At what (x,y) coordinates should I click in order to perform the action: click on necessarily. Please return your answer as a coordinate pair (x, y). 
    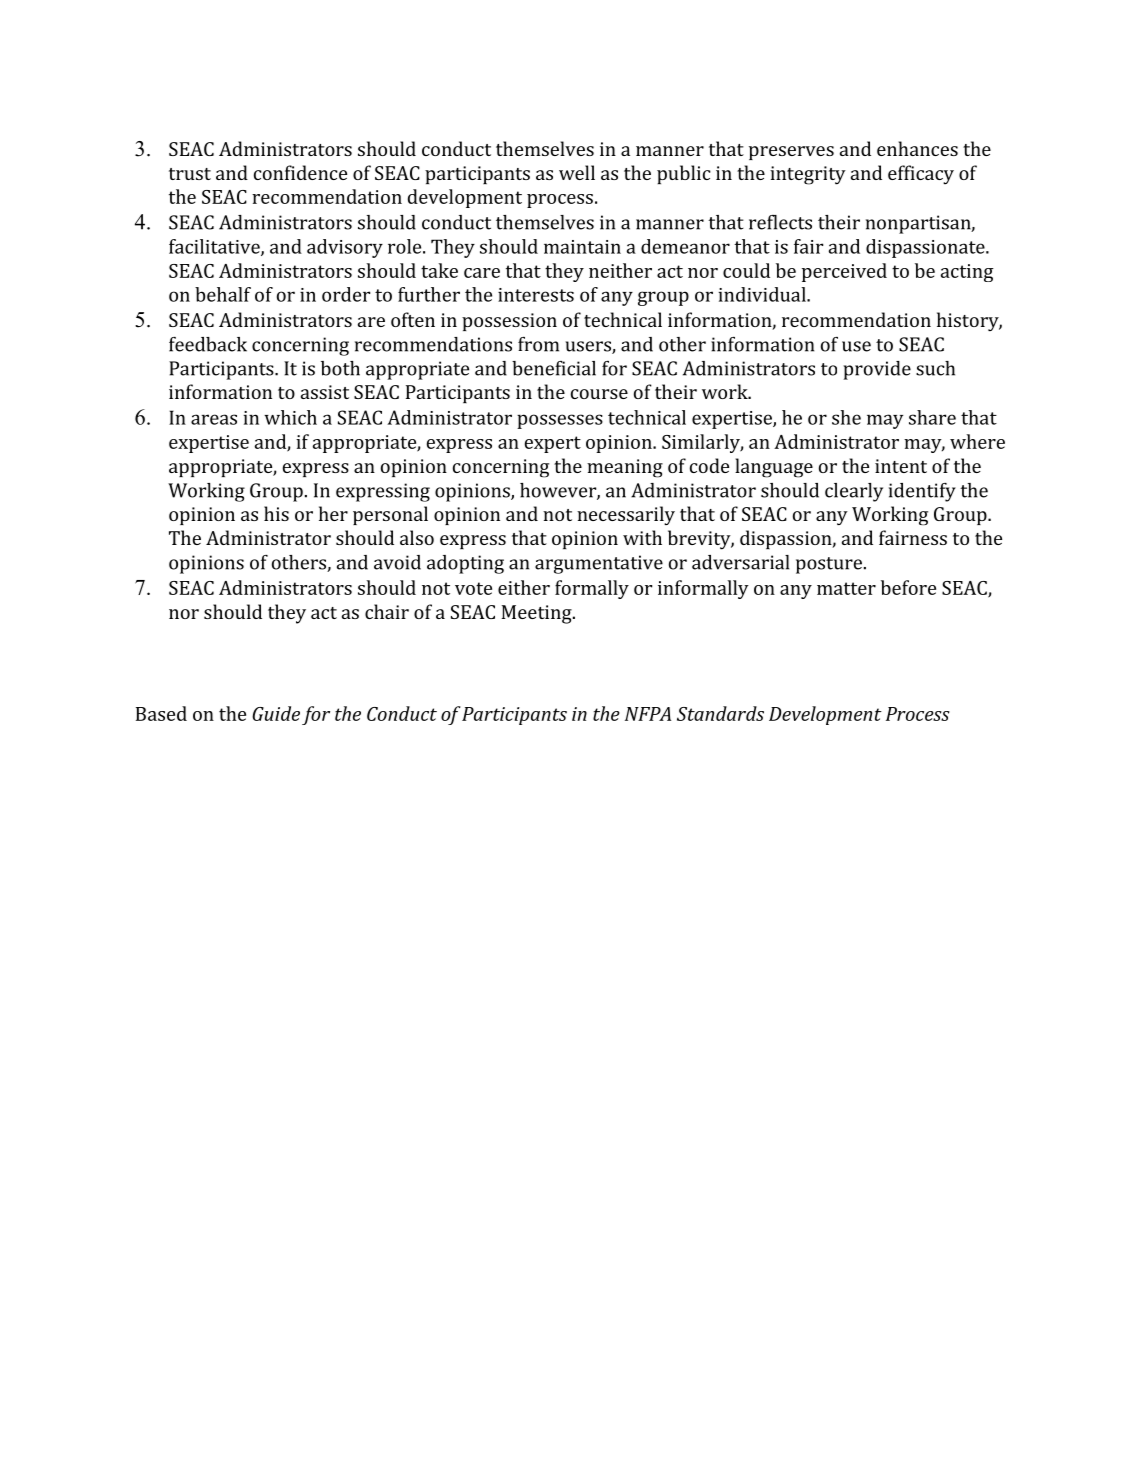
    Looking at the image, I should click on (626, 515).
